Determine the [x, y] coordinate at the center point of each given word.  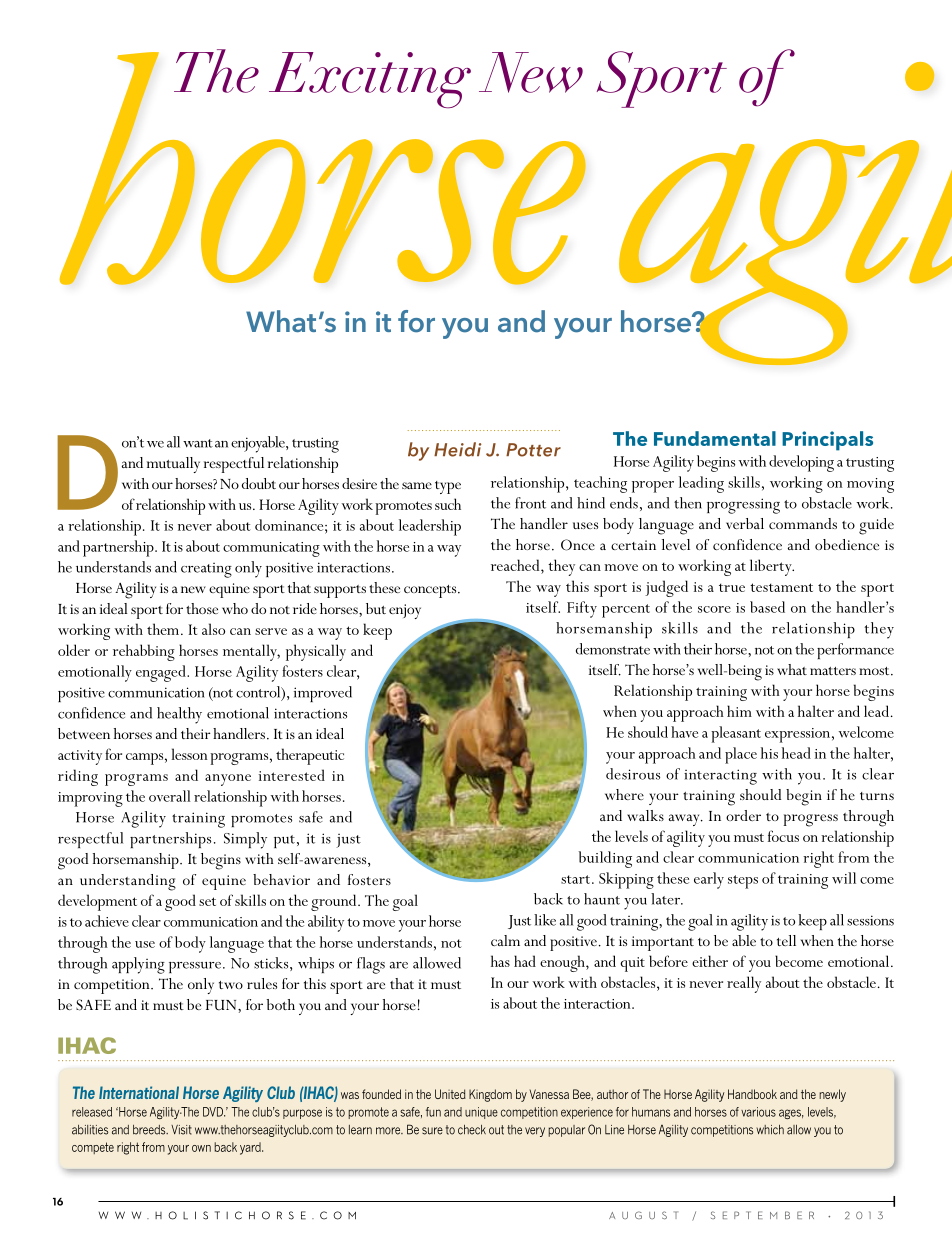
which [770, 1130]
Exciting [370, 80]
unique [481, 1113]
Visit [181, 1130]
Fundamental [715, 438]
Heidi [457, 449]
